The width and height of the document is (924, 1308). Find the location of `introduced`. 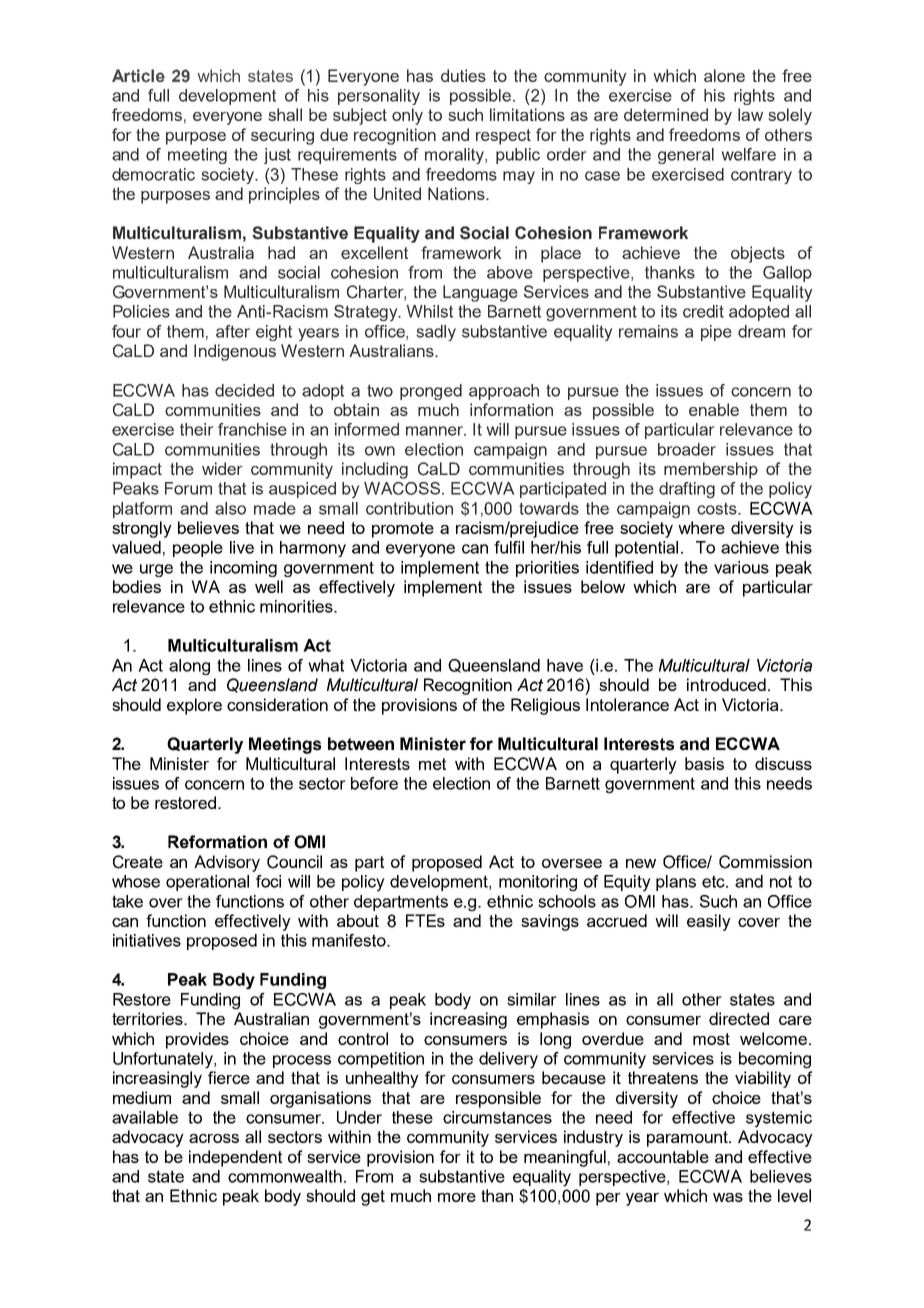

introduced is located at coordinates (726, 684).
